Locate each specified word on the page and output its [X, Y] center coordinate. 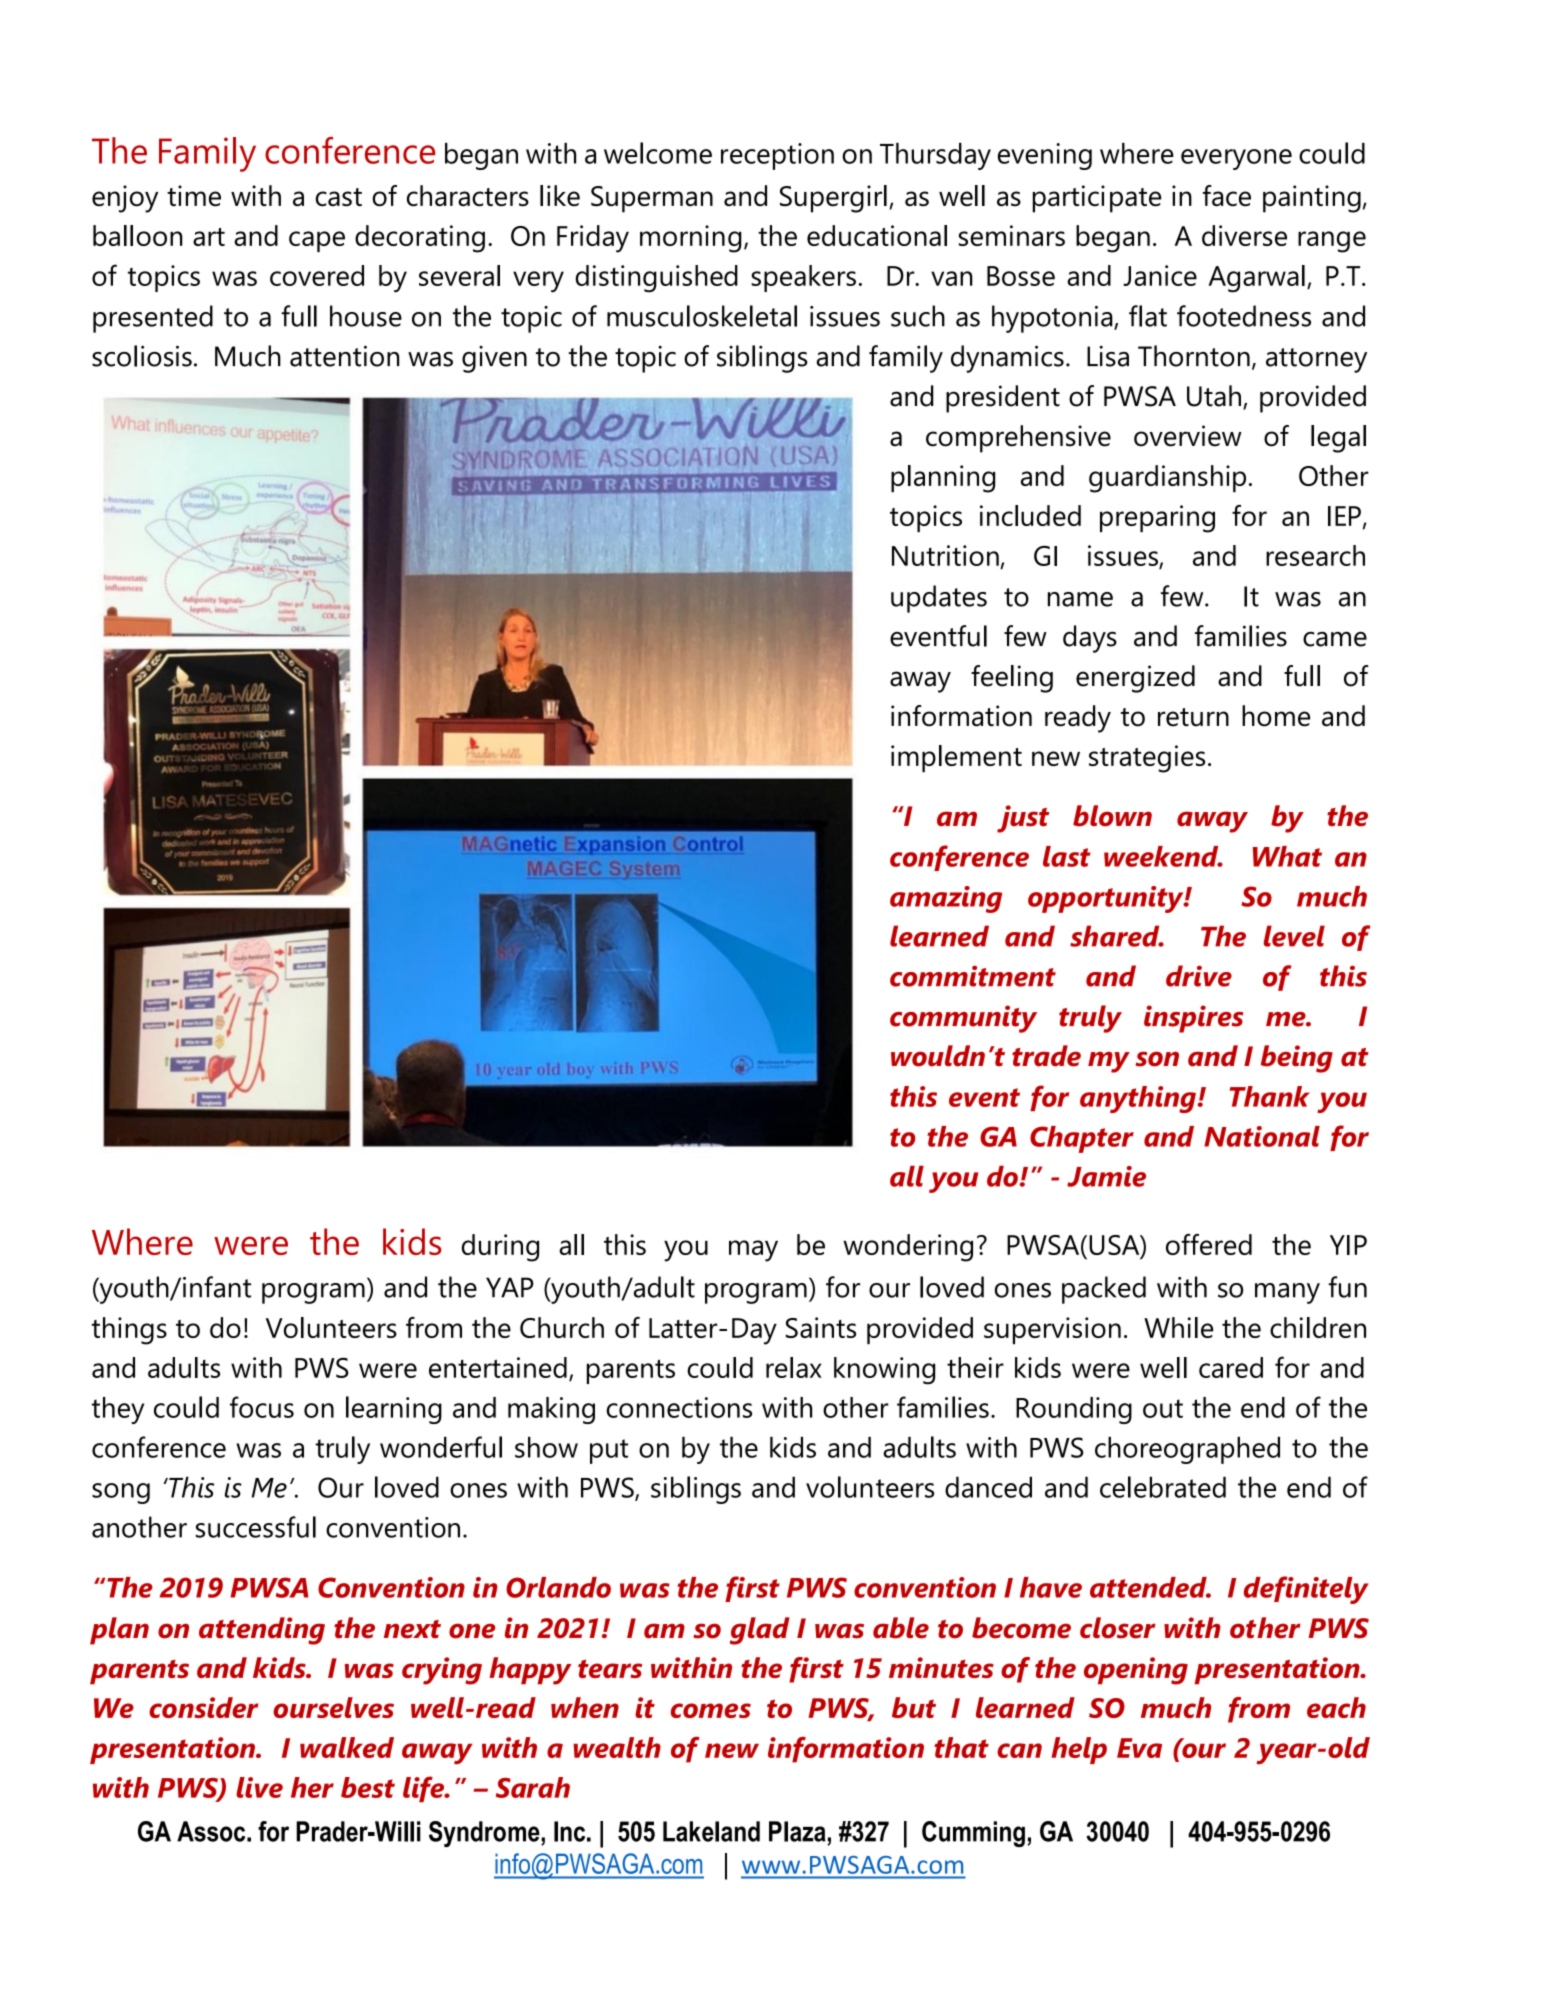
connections [679, 1407]
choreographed [1187, 1450]
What [1287, 856]
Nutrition [945, 555]
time [194, 195]
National [1262, 1136]
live [259, 1787]
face [1227, 195]
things [129, 1331]
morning [691, 239]
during [500, 1248]
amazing [946, 899]
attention [344, 356]
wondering [908, 1248]
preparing [1157, 519]
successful [256, 1527]
